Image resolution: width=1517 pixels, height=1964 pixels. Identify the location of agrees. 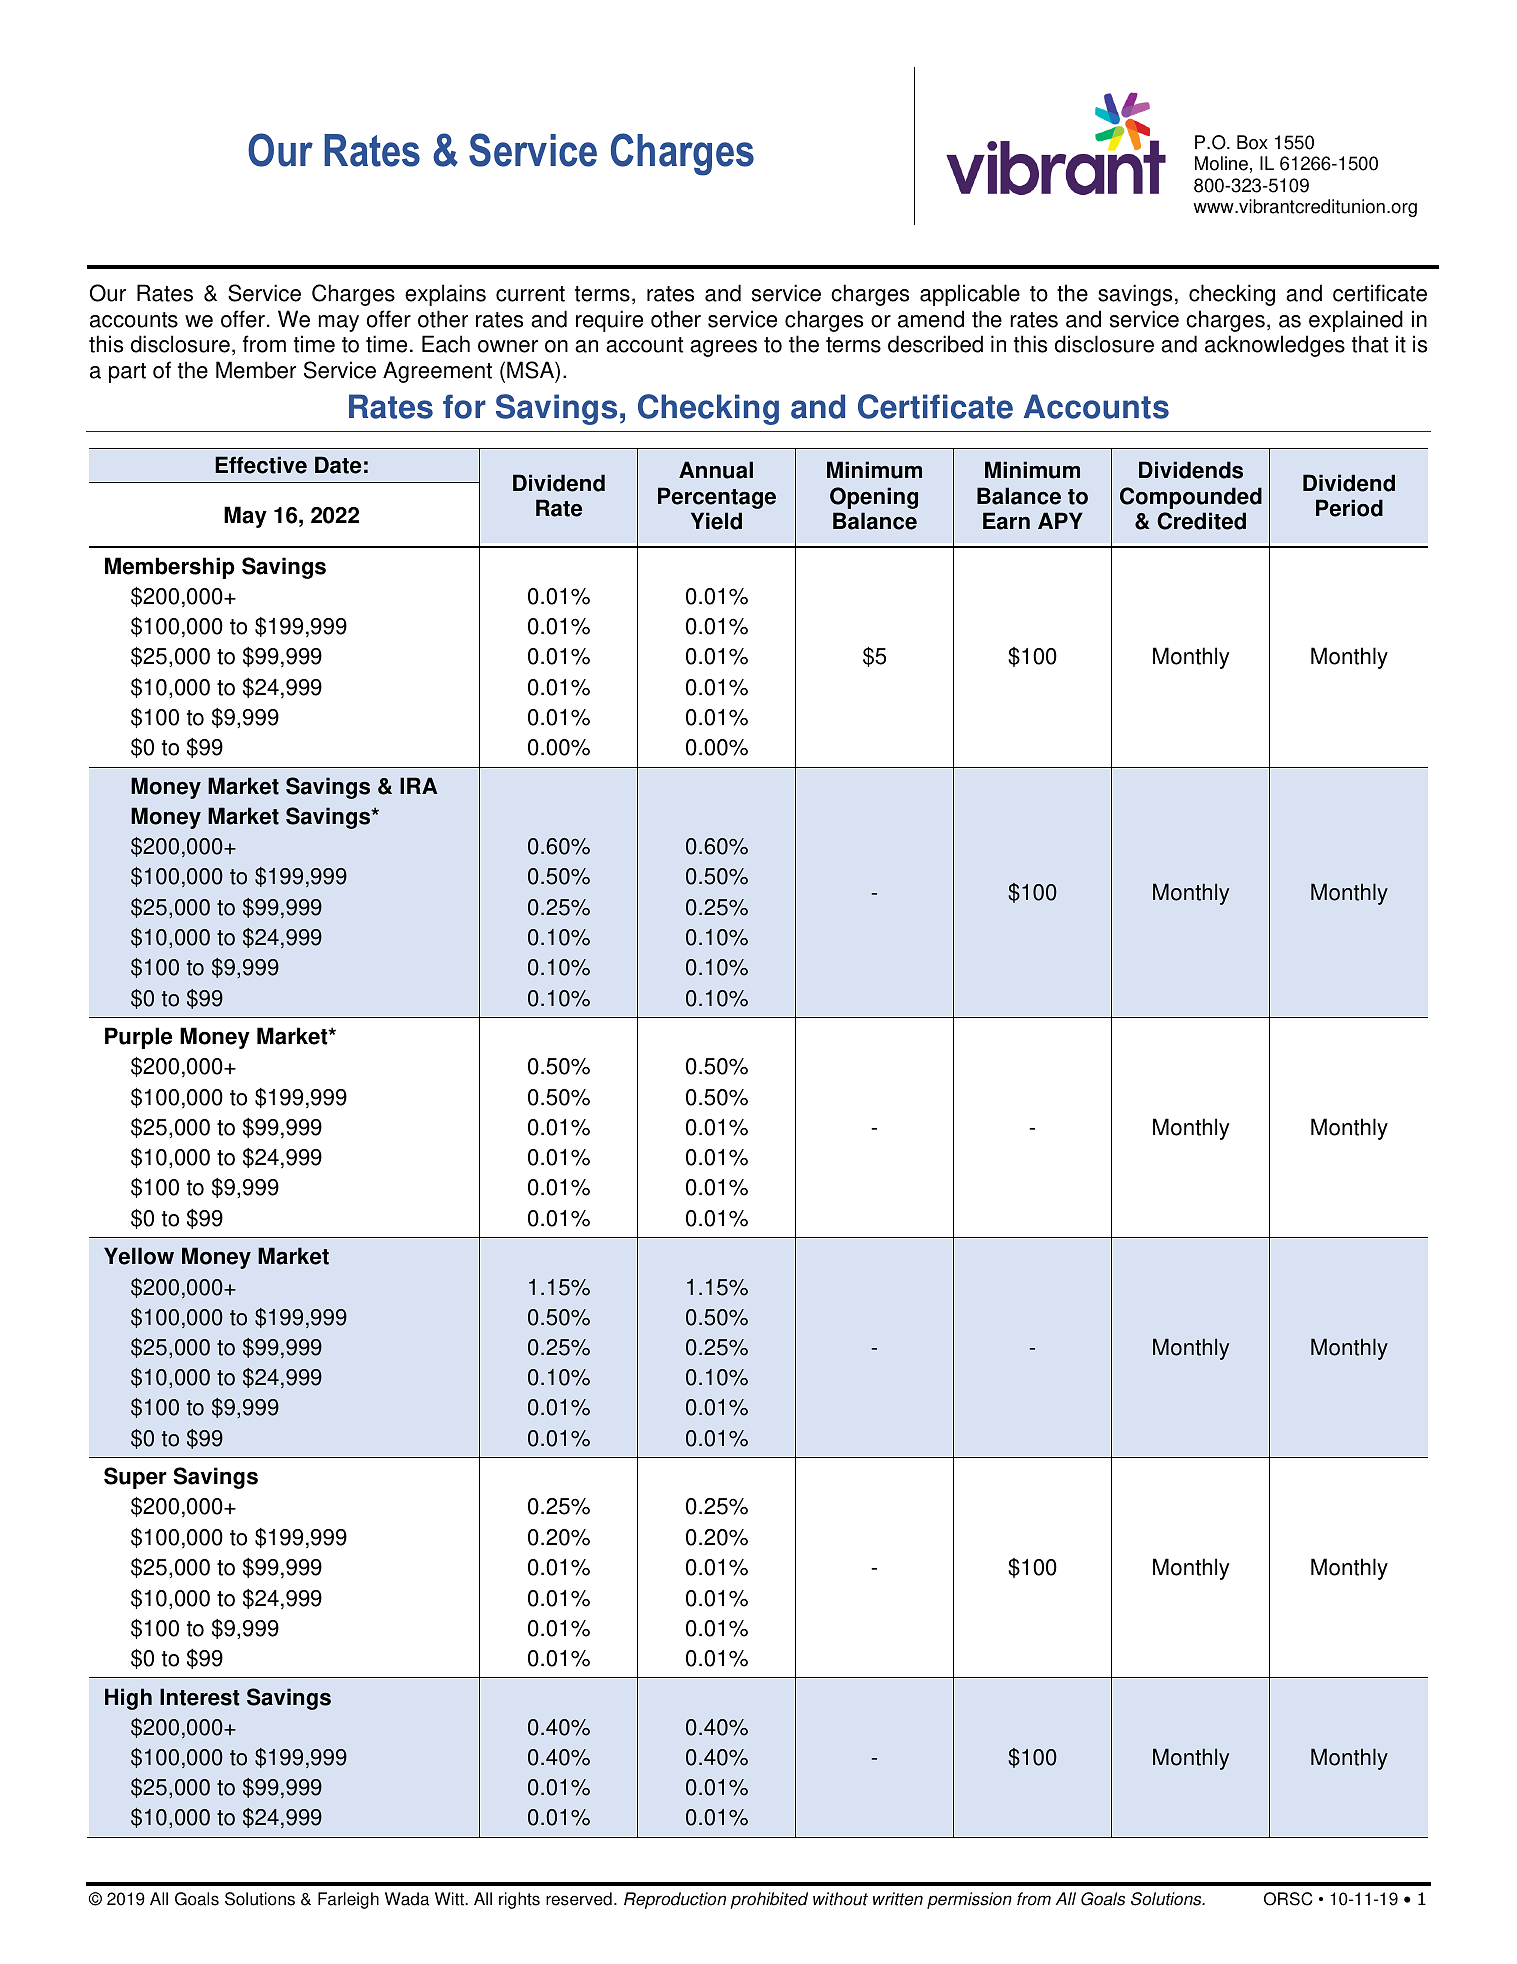
(723, 348).
